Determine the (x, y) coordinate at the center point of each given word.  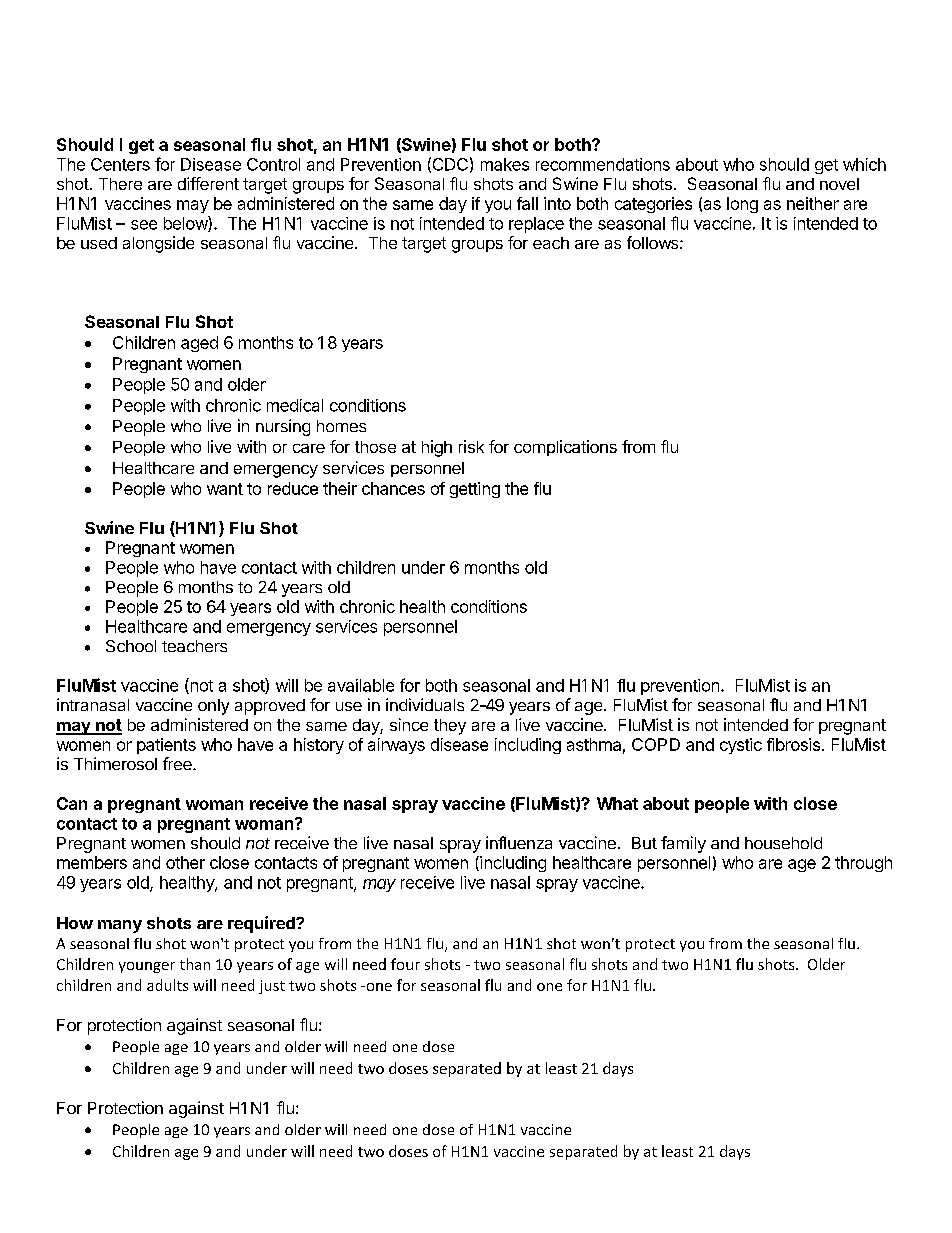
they (450, 727)
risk (471, 446)
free (178, 763)
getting (475, 490)
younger (147, 967)
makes (505, 164)
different (208, 183)
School (131, 646)
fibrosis (795, 744)
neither (813, 203)
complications (565, 448)
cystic (741, 746)
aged (199, 344)
